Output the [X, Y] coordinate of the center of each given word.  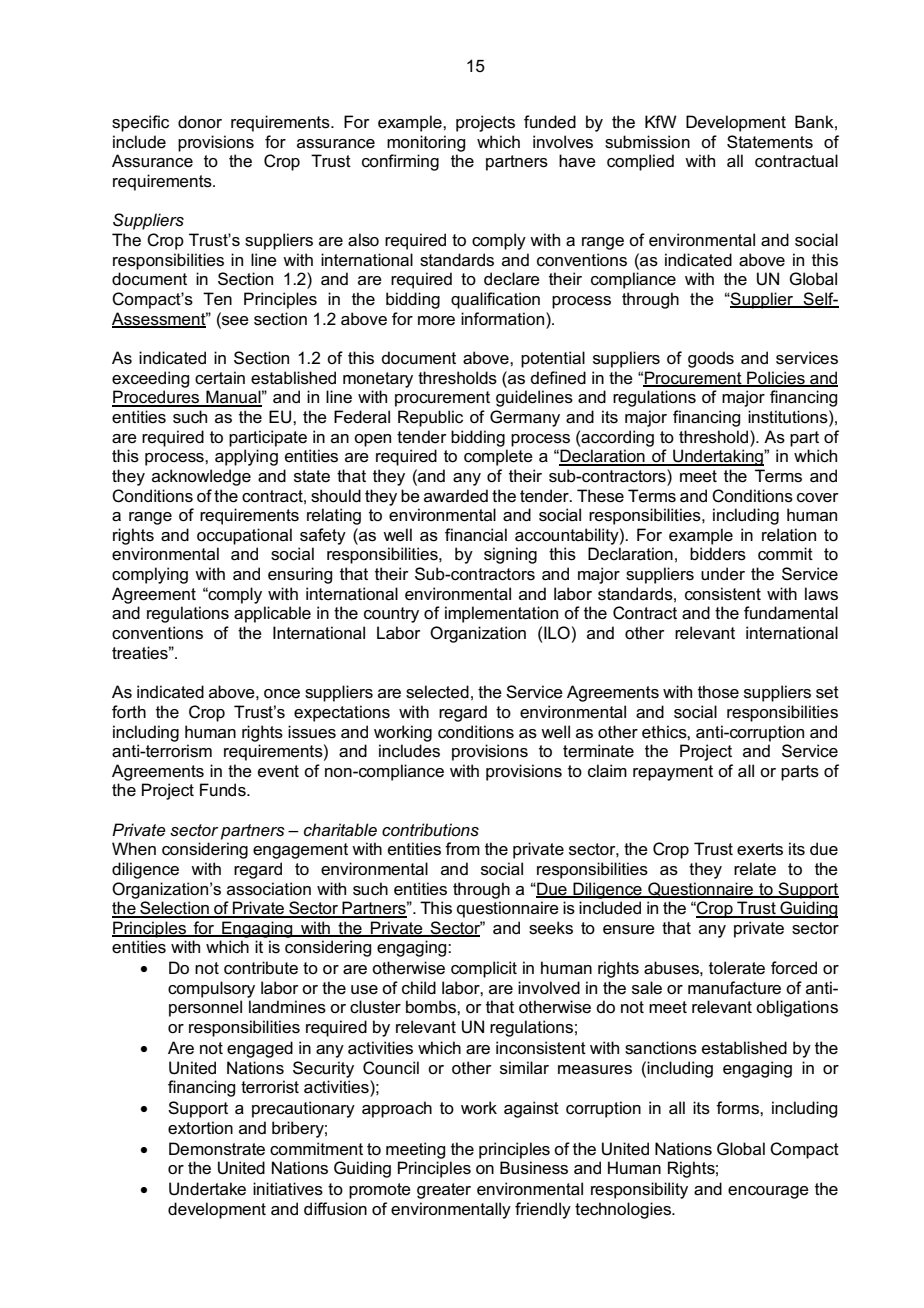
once [282, 694]
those [718, 692]
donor [200, 121]
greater [444, 1191]
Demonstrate [217, 1149]
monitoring [426, 143]
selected [437, 692]
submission [647, 142]
